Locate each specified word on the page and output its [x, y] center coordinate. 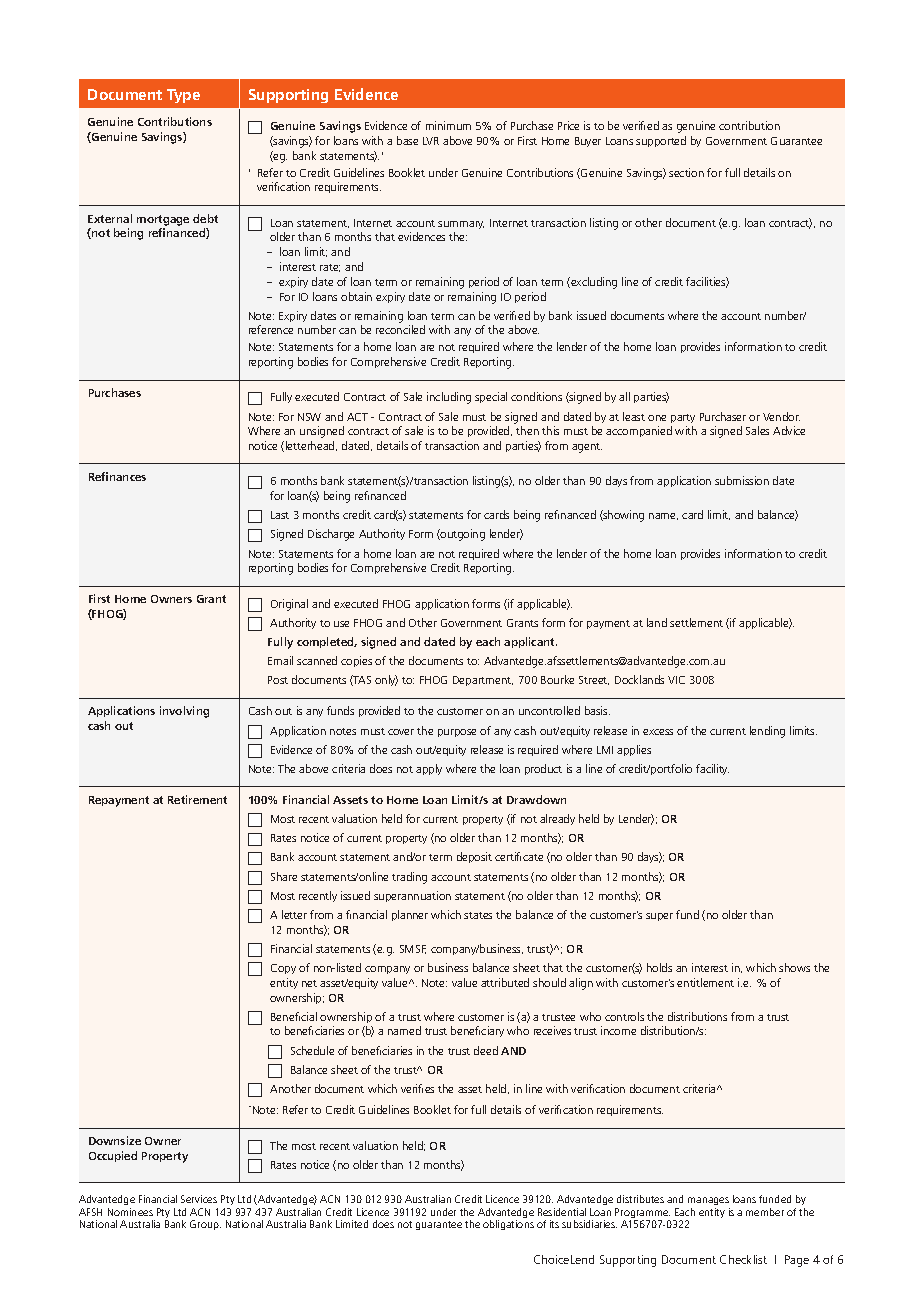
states [478, 915]
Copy [283, 969]
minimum [448, 125]
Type [183, 96]
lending [767, 732]
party [683, 418]
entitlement [705, 982]
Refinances [117, 476]
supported [661, 141]
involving [184, 712]
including [449, 398]
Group [205, 1225]
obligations [508, 1225]
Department [483, 681]
